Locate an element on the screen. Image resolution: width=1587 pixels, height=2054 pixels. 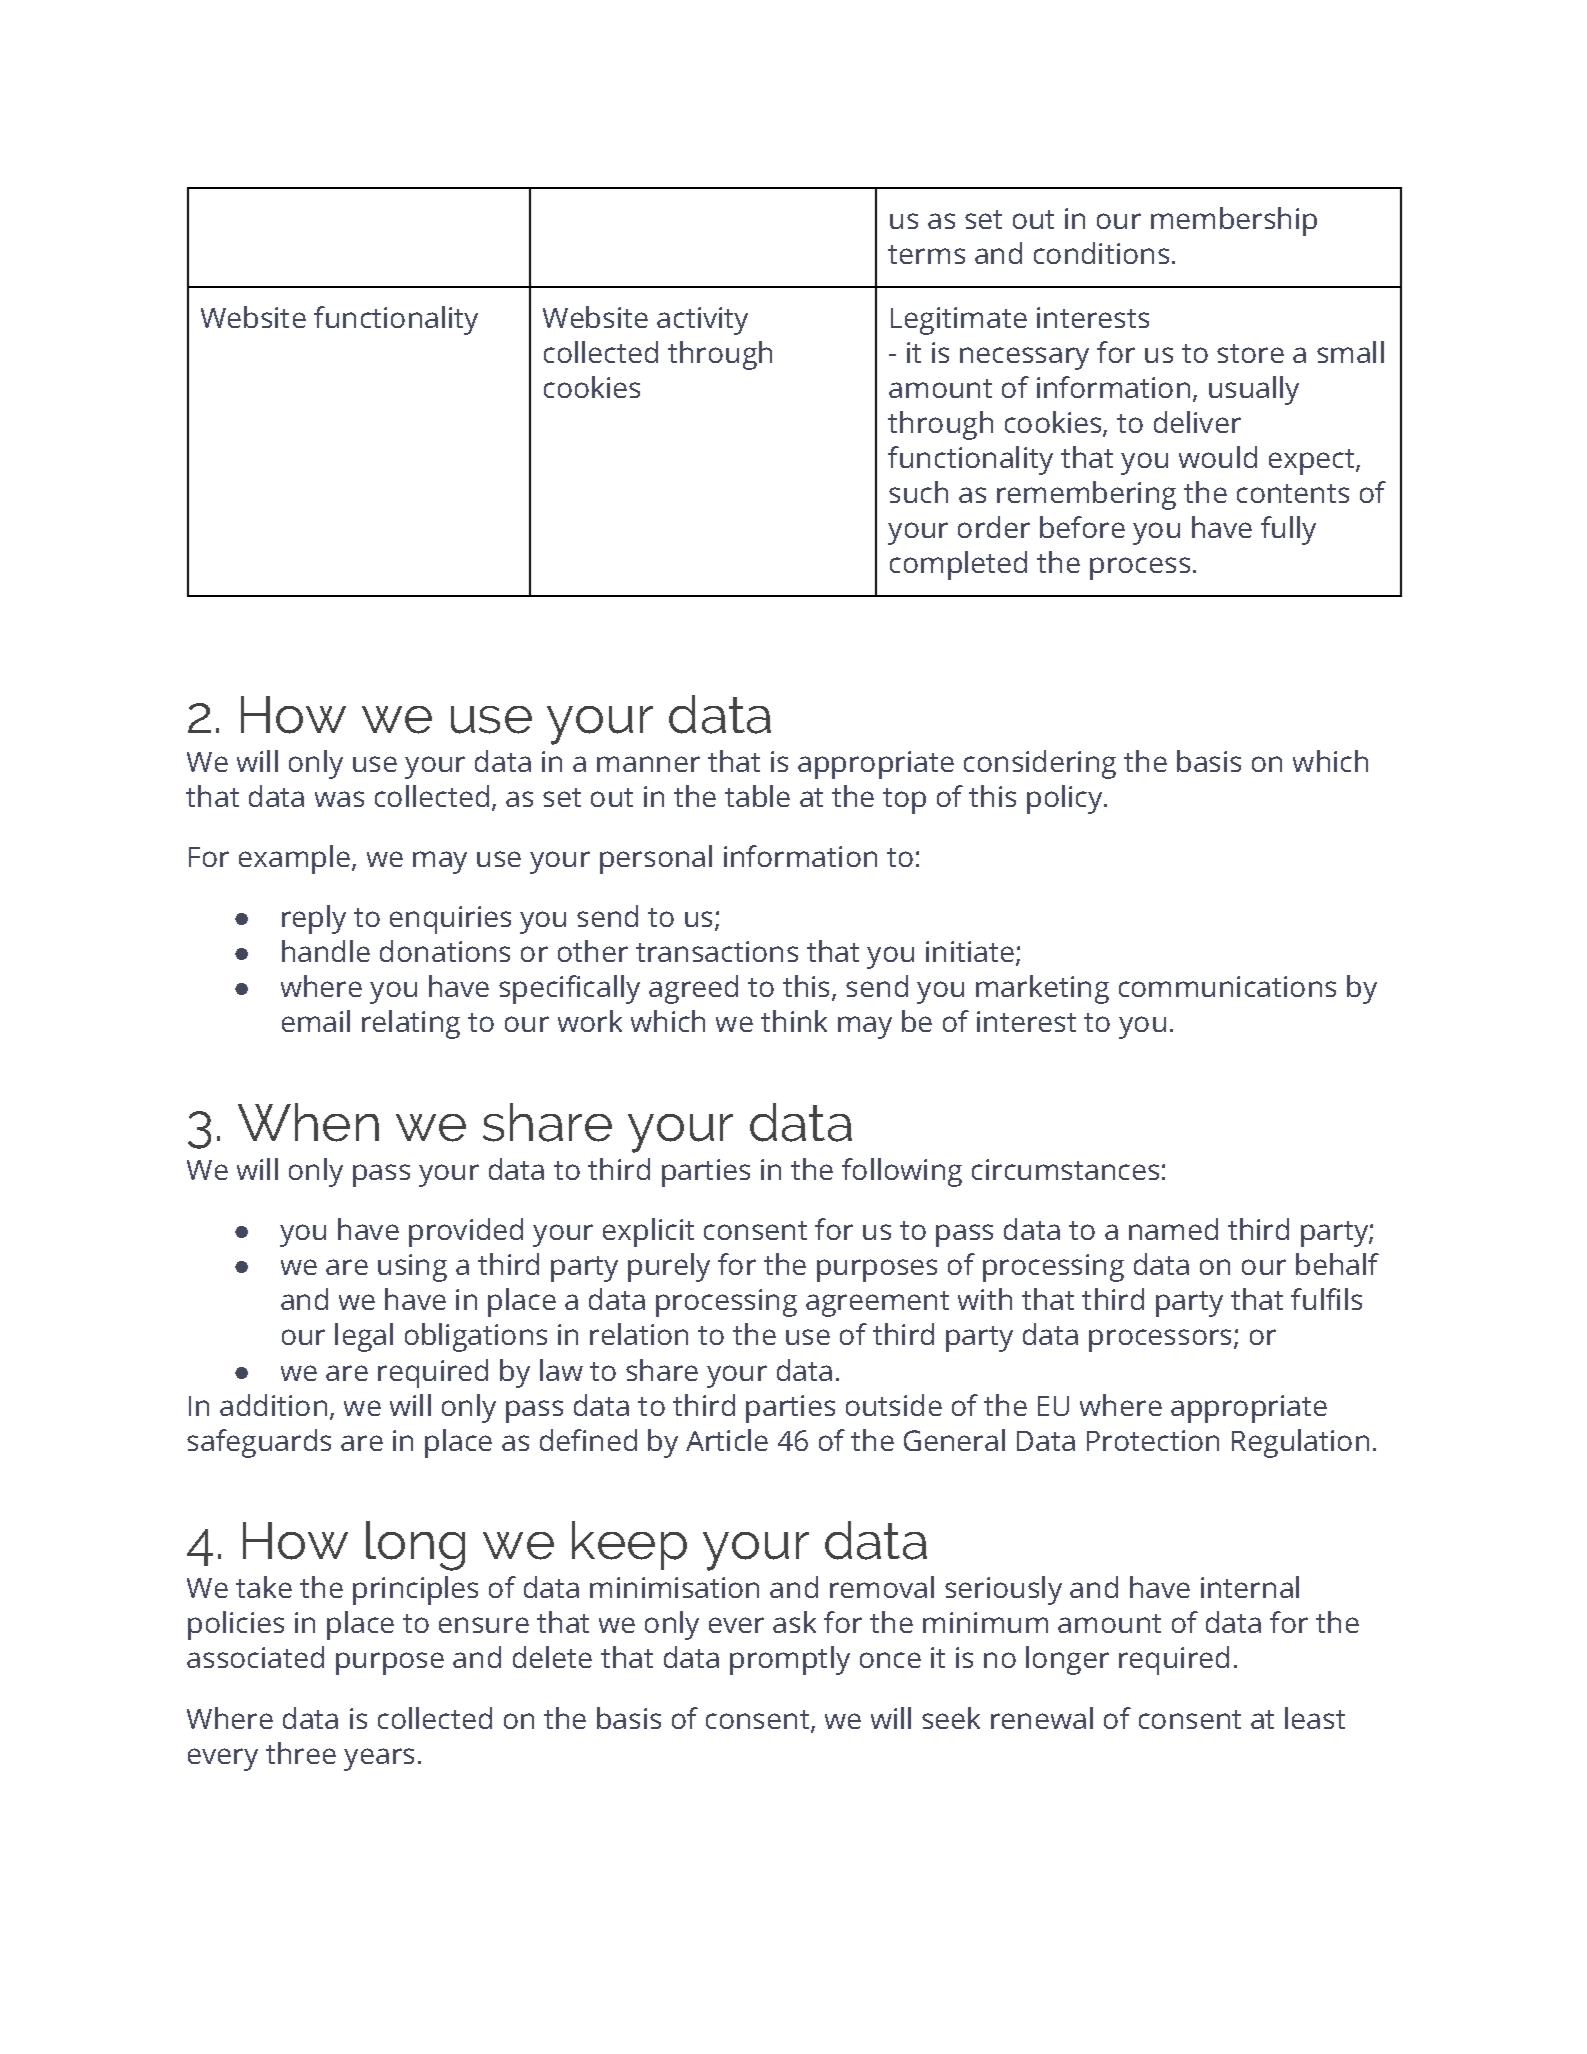
membership is located at coordinates (1234, 221).
